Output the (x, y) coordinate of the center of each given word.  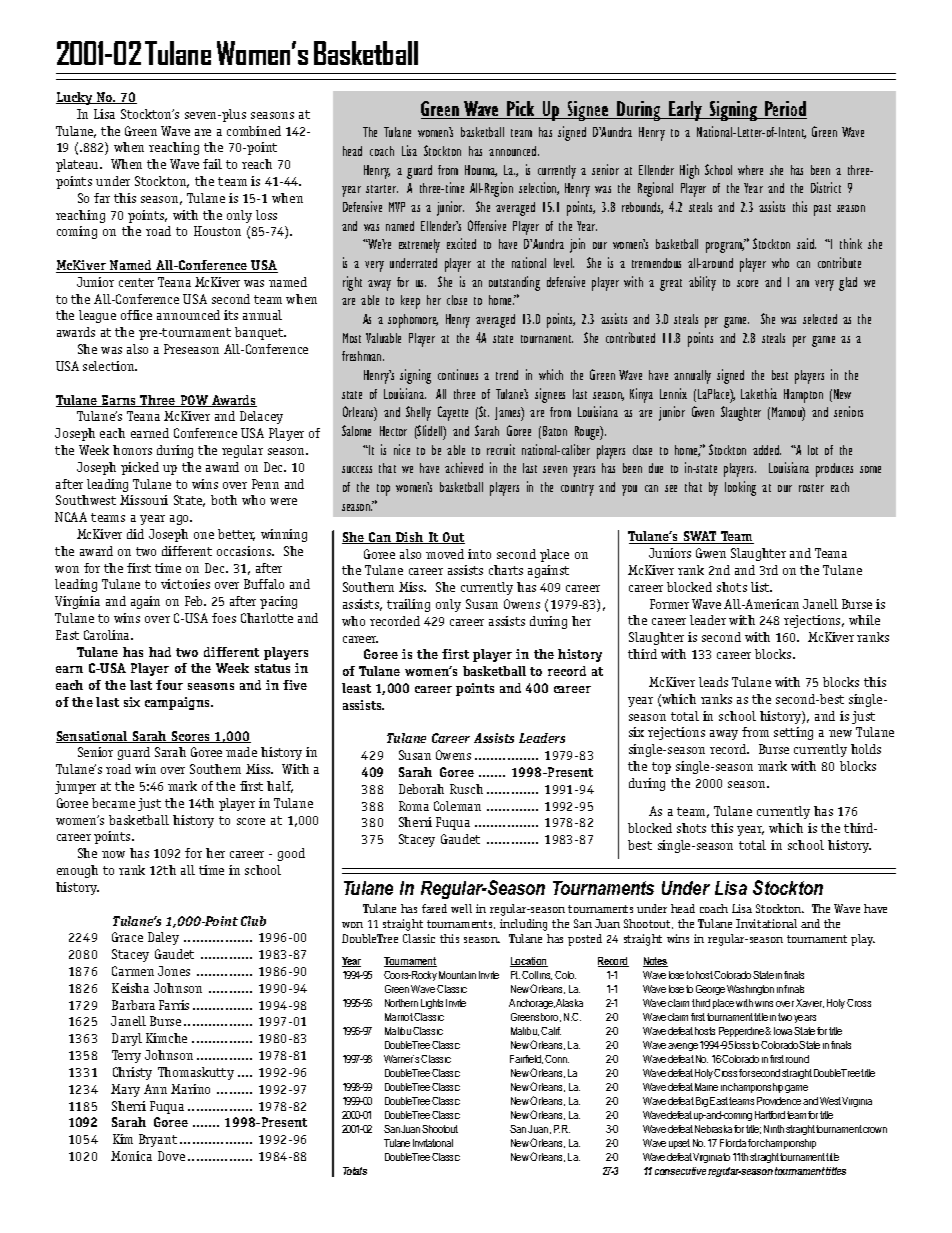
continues (458, 374)
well (461, 908)
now (113, 854)
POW (194, 401)
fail (212, 164)
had (160, 652)
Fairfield (526, 1059)
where (750, 170)
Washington (750, 990)
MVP (397, 207)
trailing (408, 605)
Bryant (158, 1140)
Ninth (774, 1129)
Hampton (803, 396)
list (761, 587)
